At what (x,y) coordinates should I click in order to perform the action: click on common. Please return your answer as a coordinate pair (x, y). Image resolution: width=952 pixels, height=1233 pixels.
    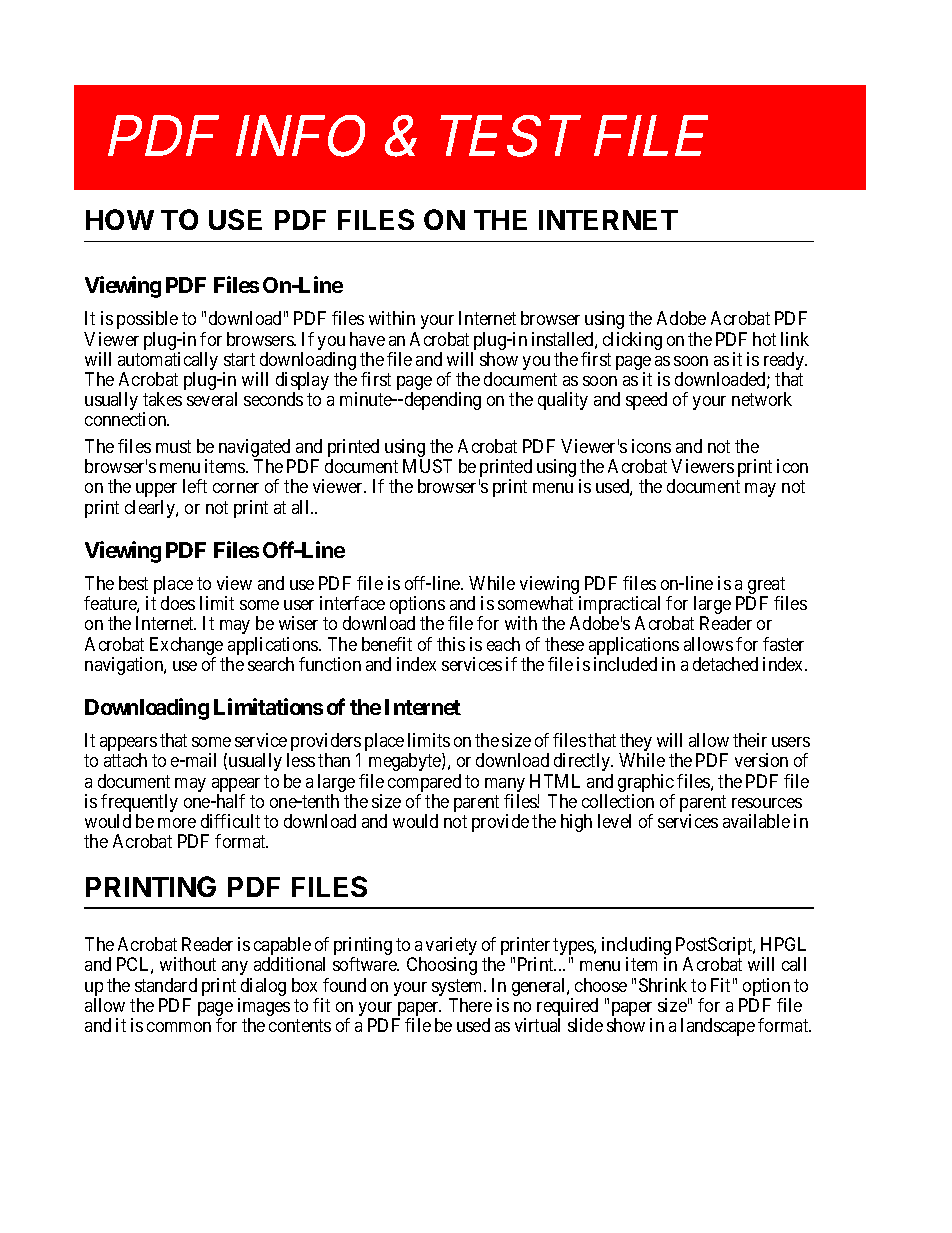
    Looking at the image, I should click on (179, 1027).
